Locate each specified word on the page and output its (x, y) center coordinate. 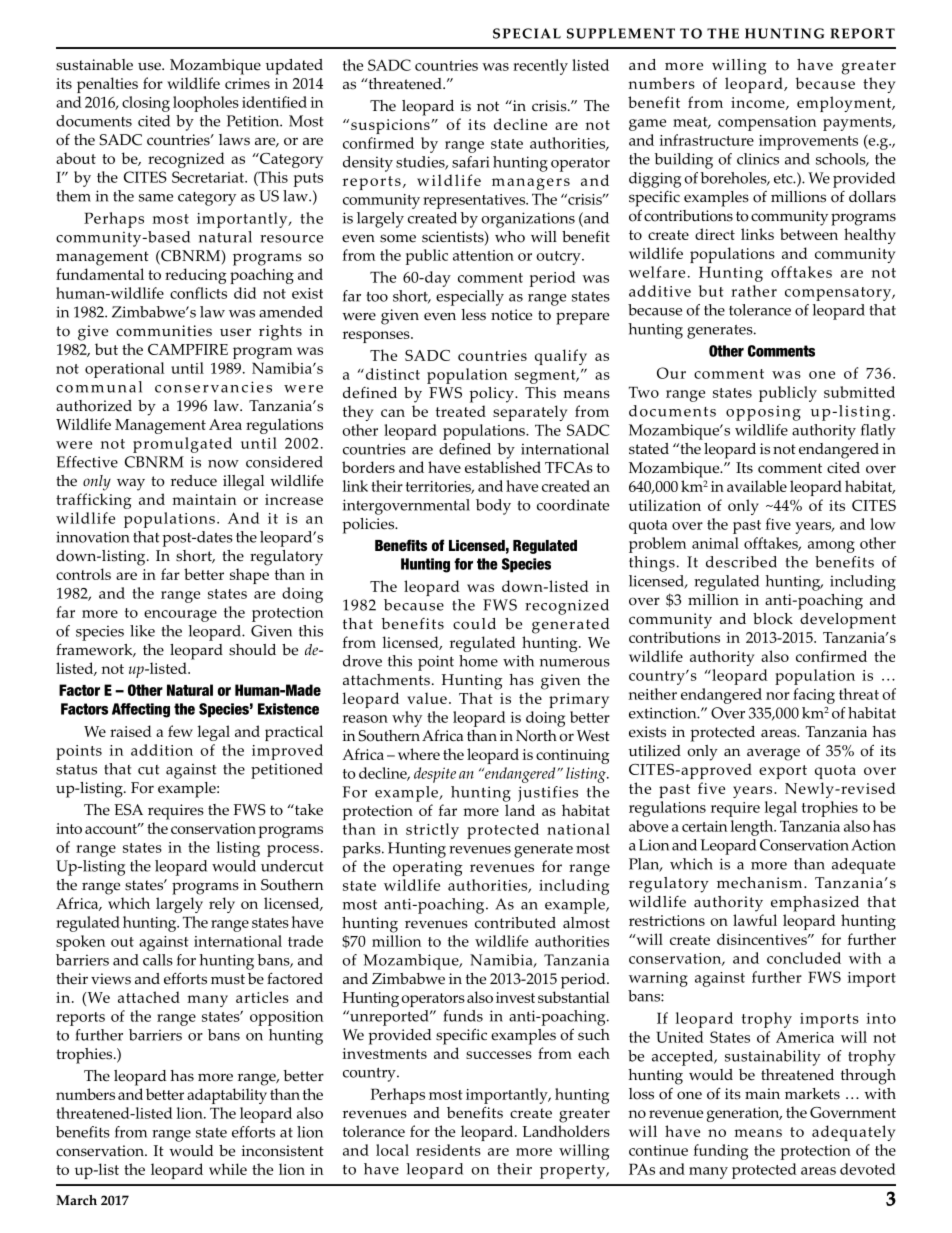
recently (540, 67)
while (228, 1169)
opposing (763, 413)
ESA (128, 810)
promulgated (182, 445)
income (759, 103)
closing (146, 104)
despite (435, 775)
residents (448, 1150)
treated (461, 411)
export (783, 772)
